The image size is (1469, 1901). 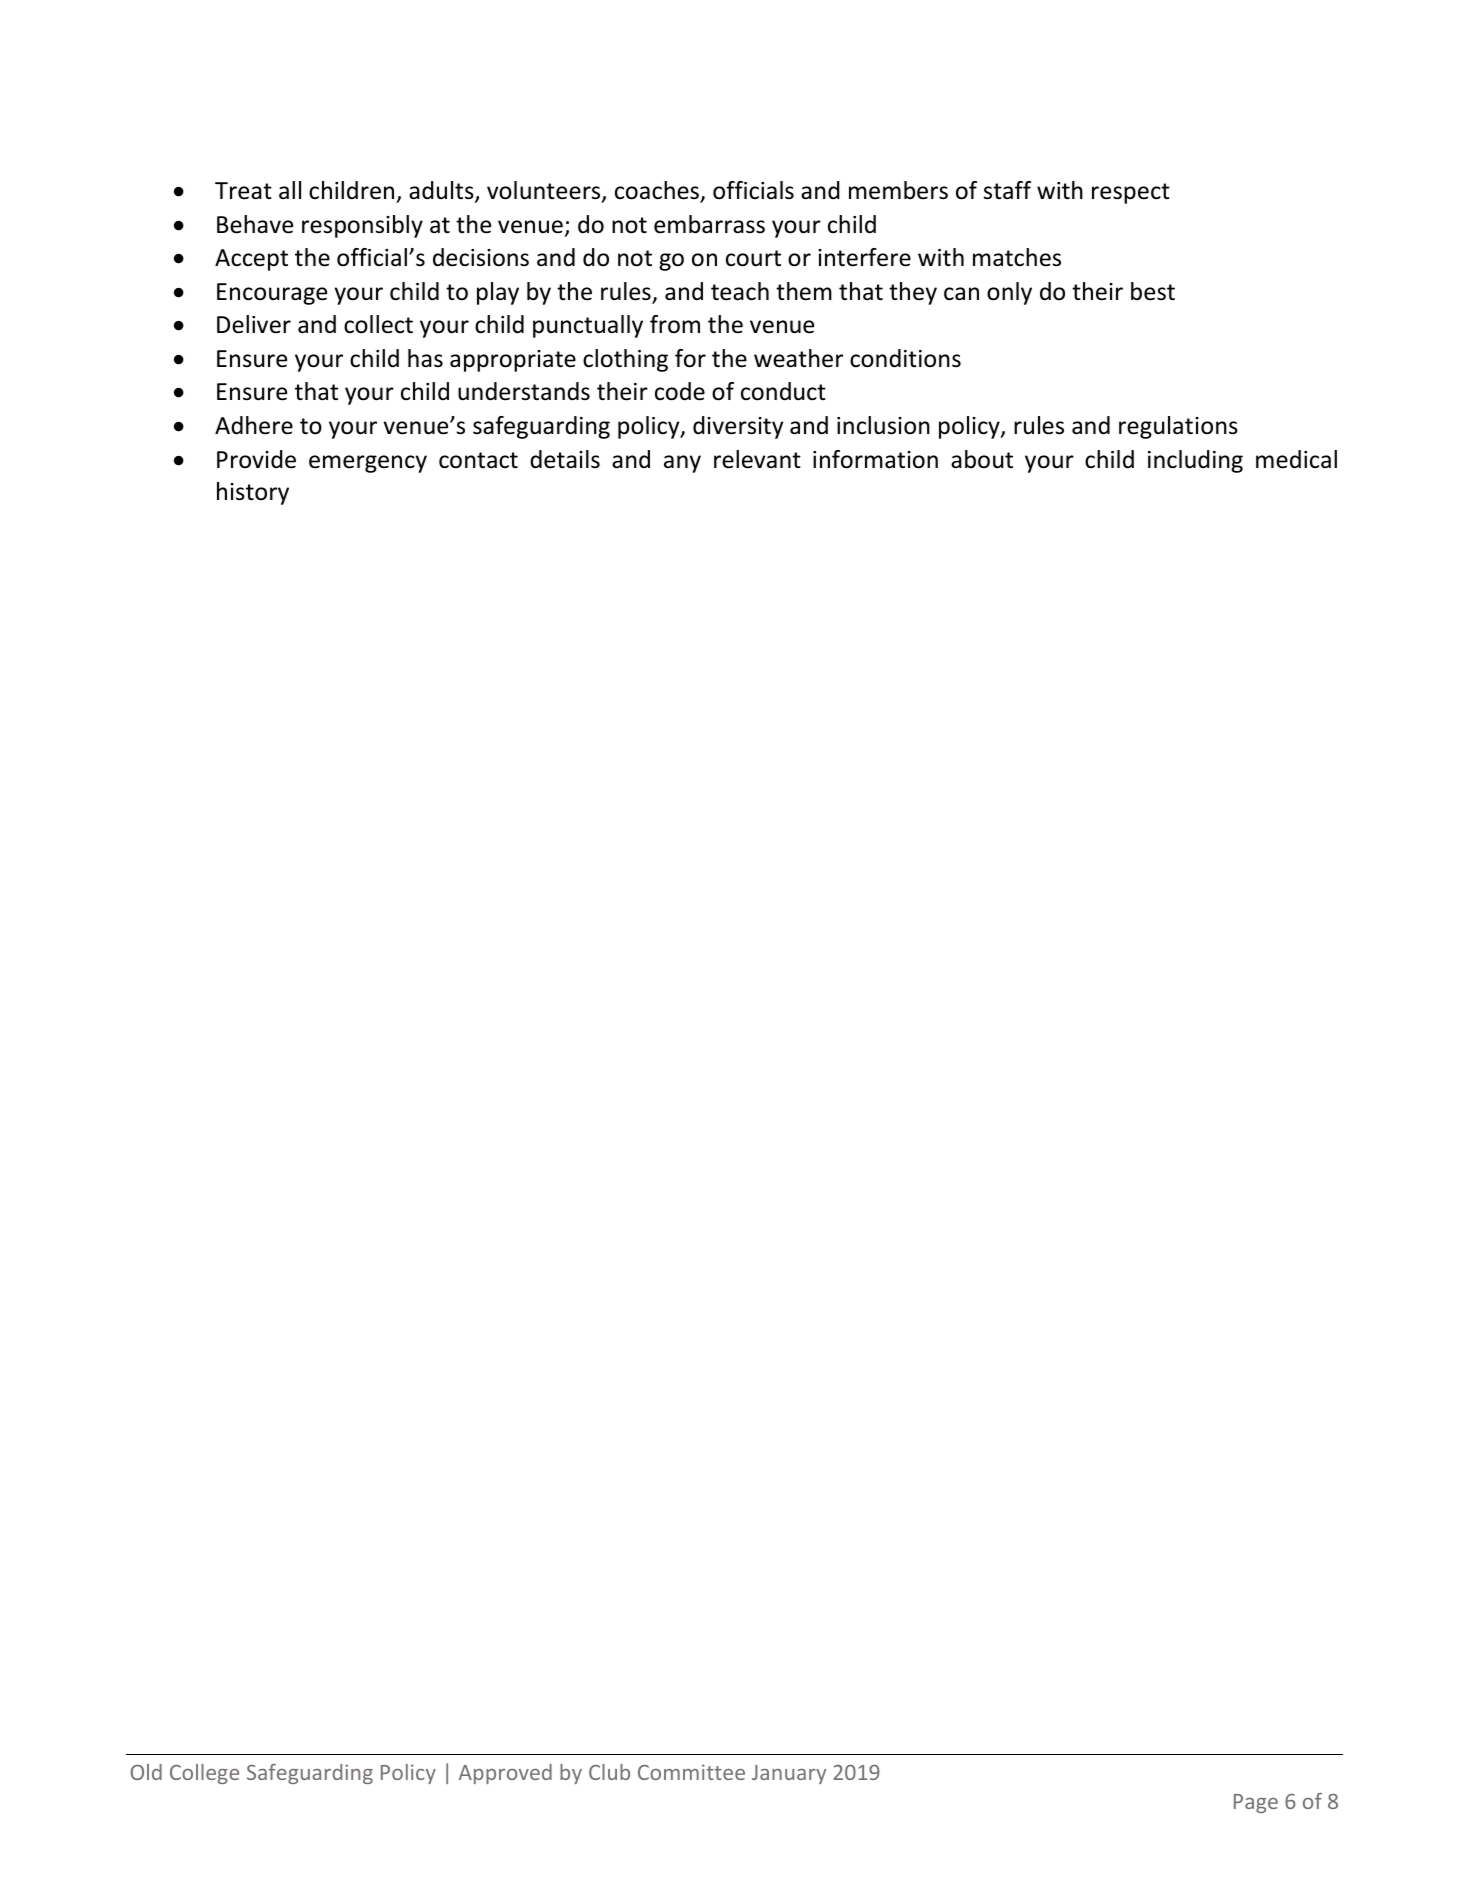 I want to click on Old, so click(x=146, y=1772).
